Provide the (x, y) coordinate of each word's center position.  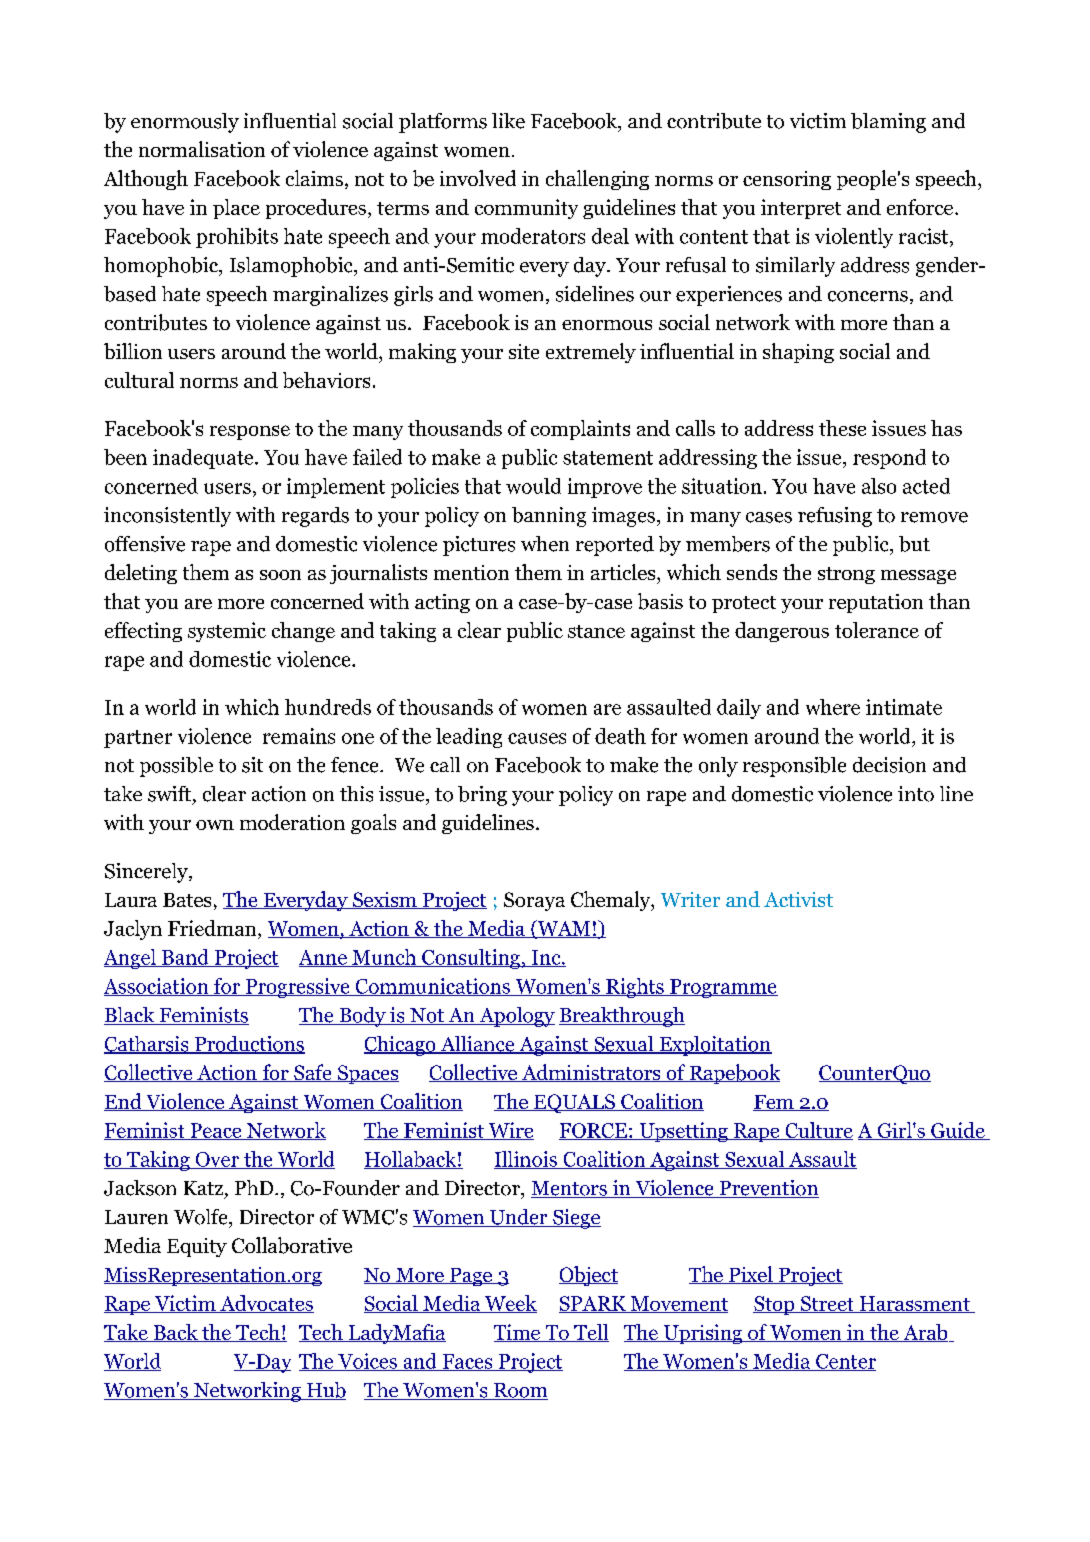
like (508, 121)
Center (845, 1362)
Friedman (213, 929)
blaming (888, 123)
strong (846, 575)
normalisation (202, 149)
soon (280, 575)
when (545, 544)
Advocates (266, 1304)
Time (518, 1333)
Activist (798, 899)
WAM (563, 929)
